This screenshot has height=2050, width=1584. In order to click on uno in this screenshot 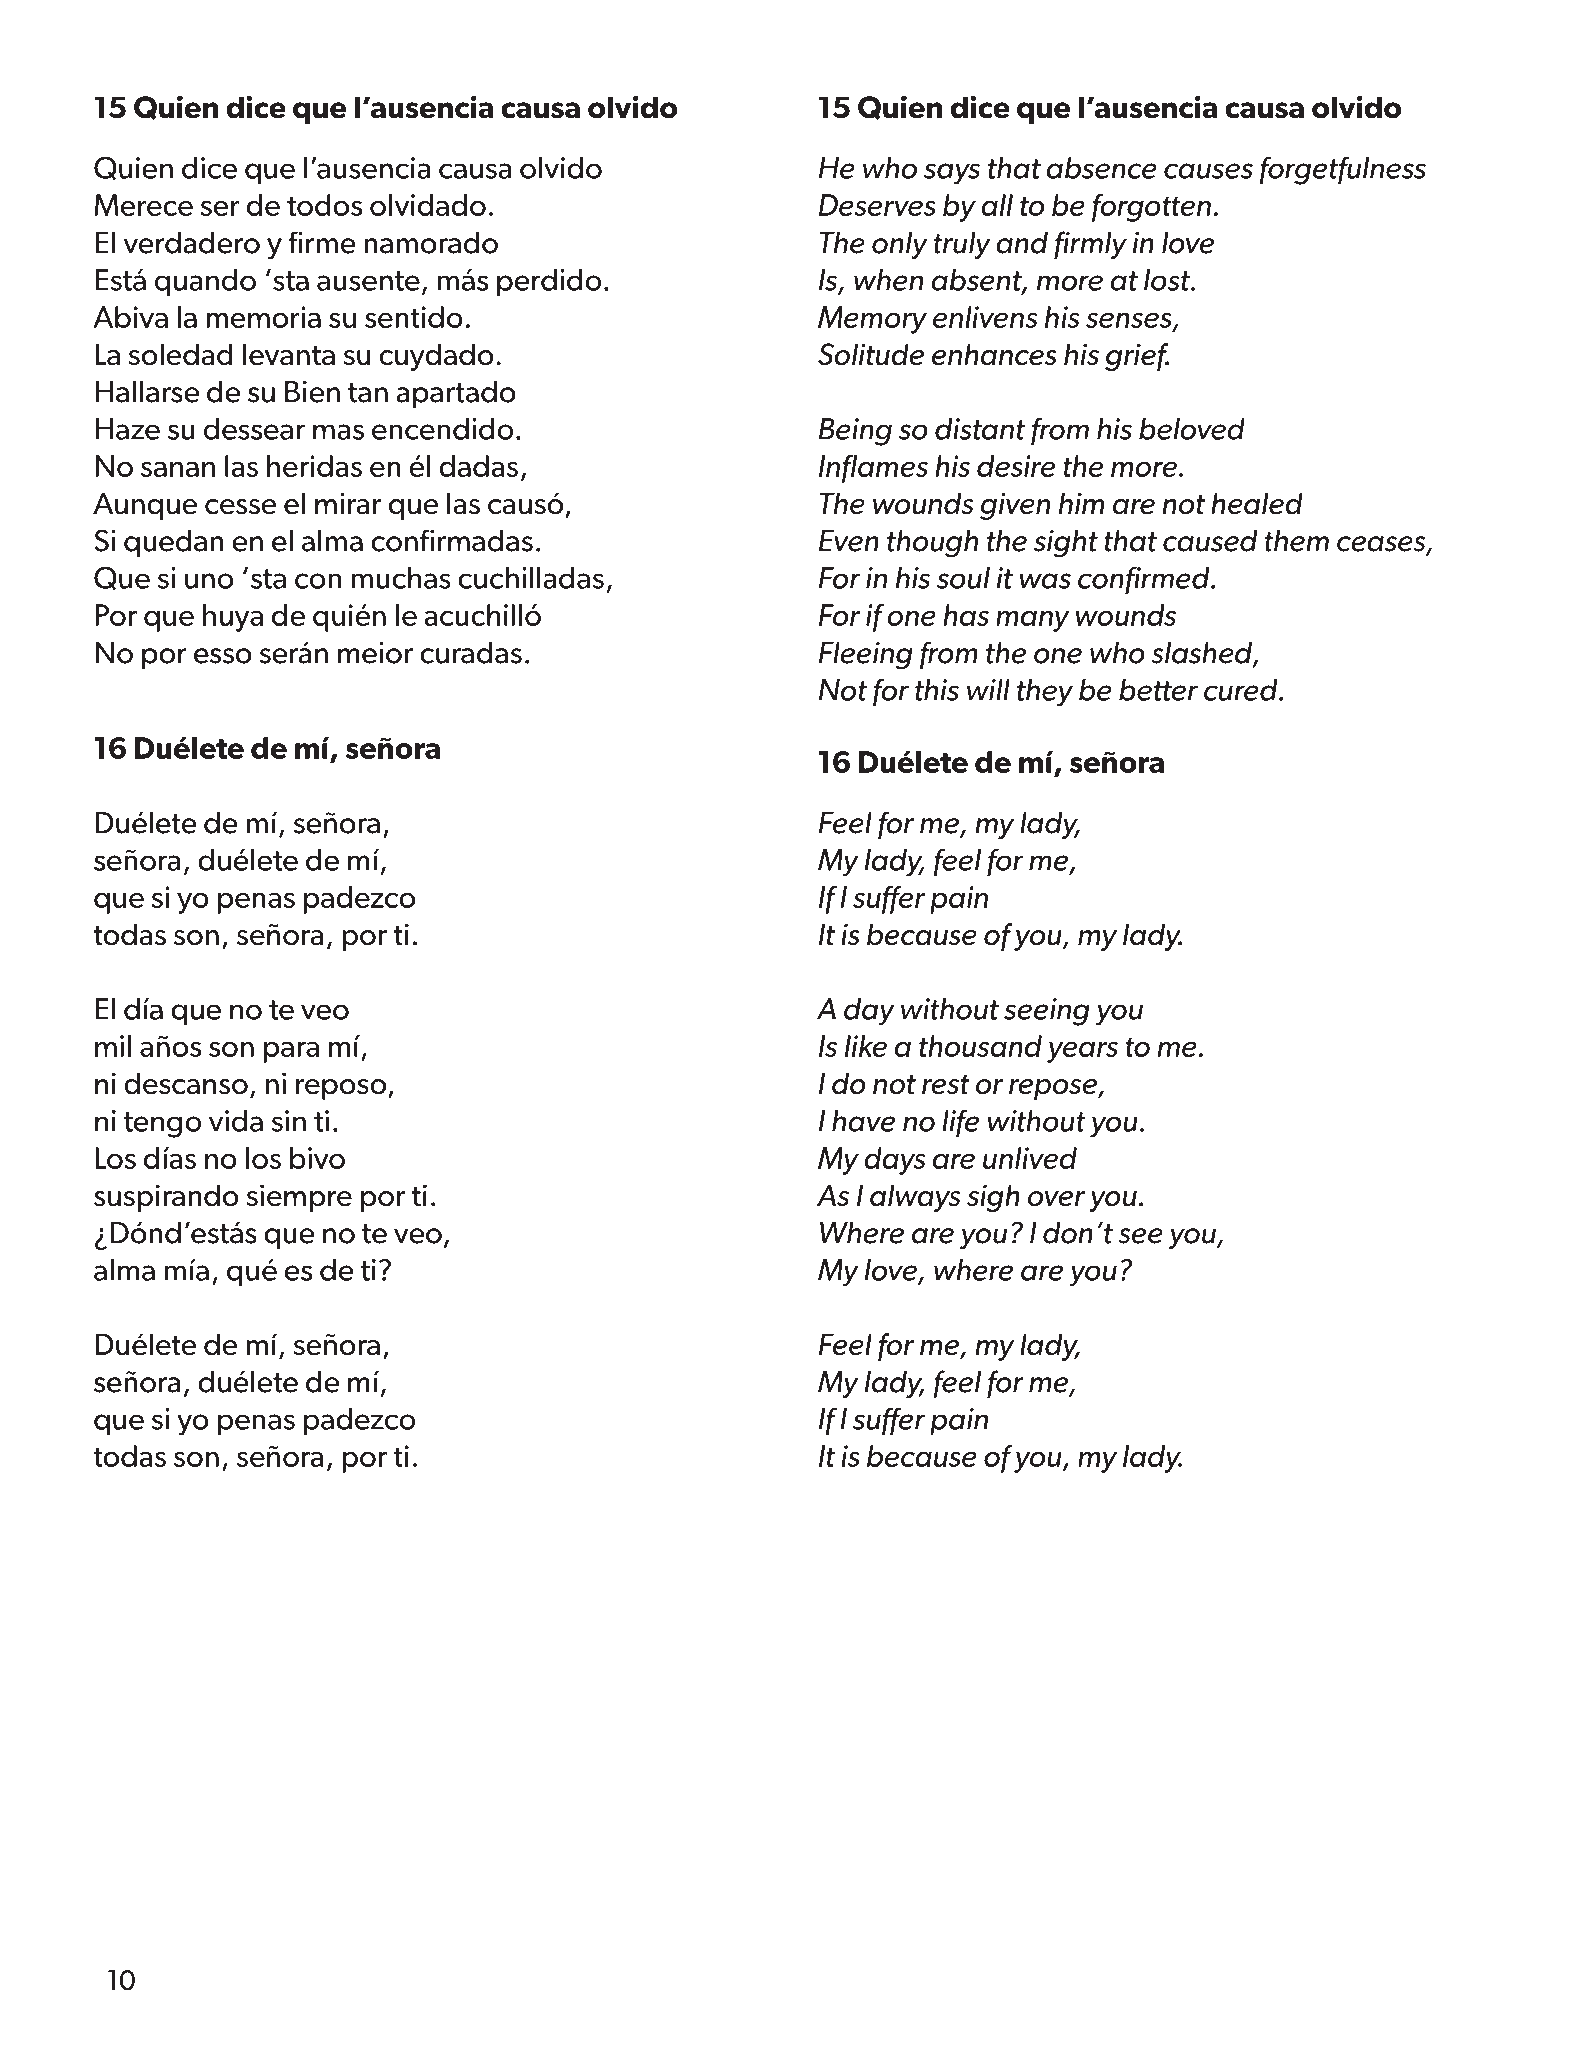, I will do `click(209, 581)`.
